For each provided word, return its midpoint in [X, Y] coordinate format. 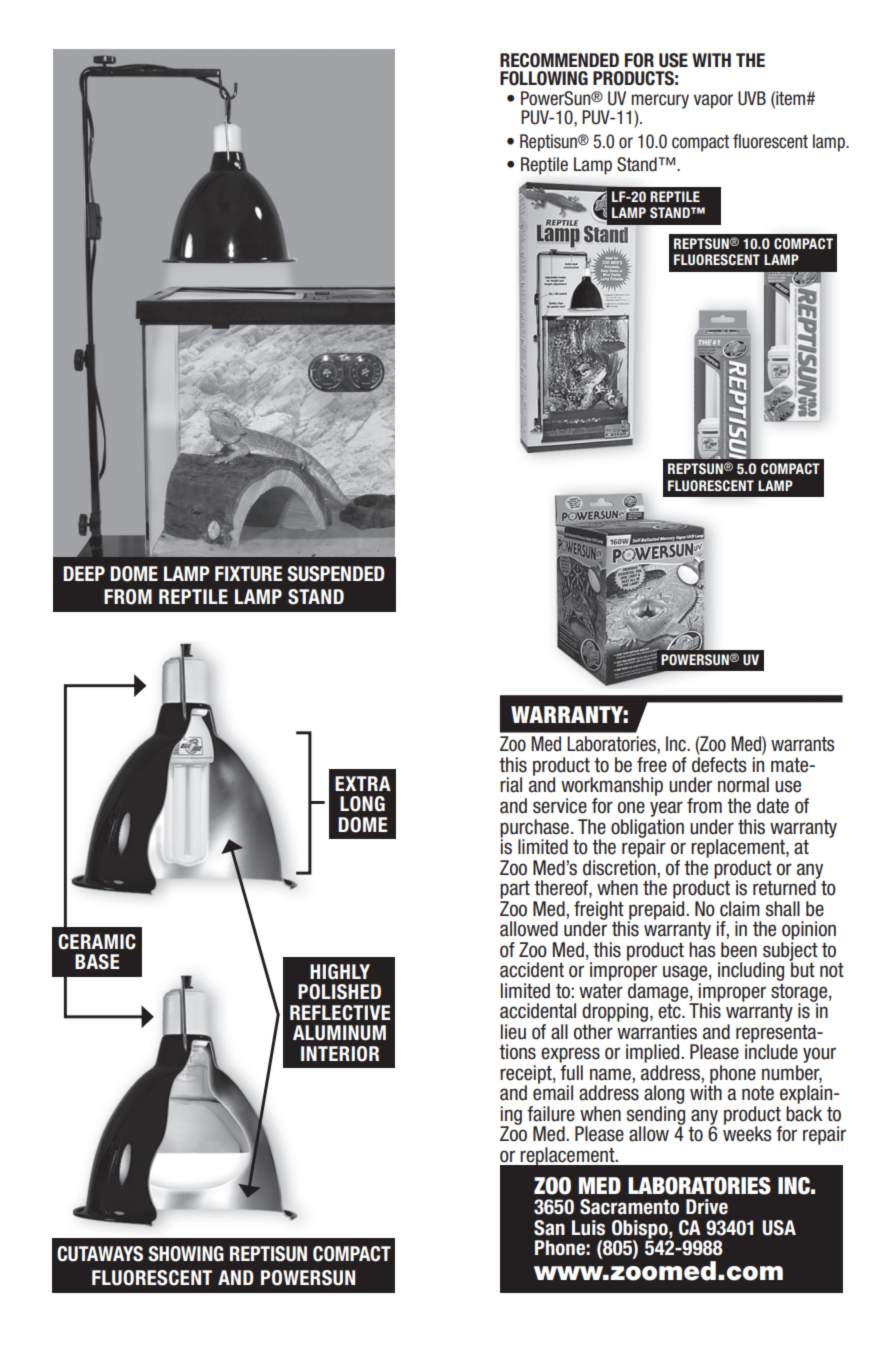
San [549, 1228]
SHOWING [186, 1254]
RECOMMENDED [559, 60]
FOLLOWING [544, 78]
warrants [802, 744]
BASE [97, 962]
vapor [713, 101]
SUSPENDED [336, 574]
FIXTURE [248, 574]
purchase [534, 829]
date [773, 806]
